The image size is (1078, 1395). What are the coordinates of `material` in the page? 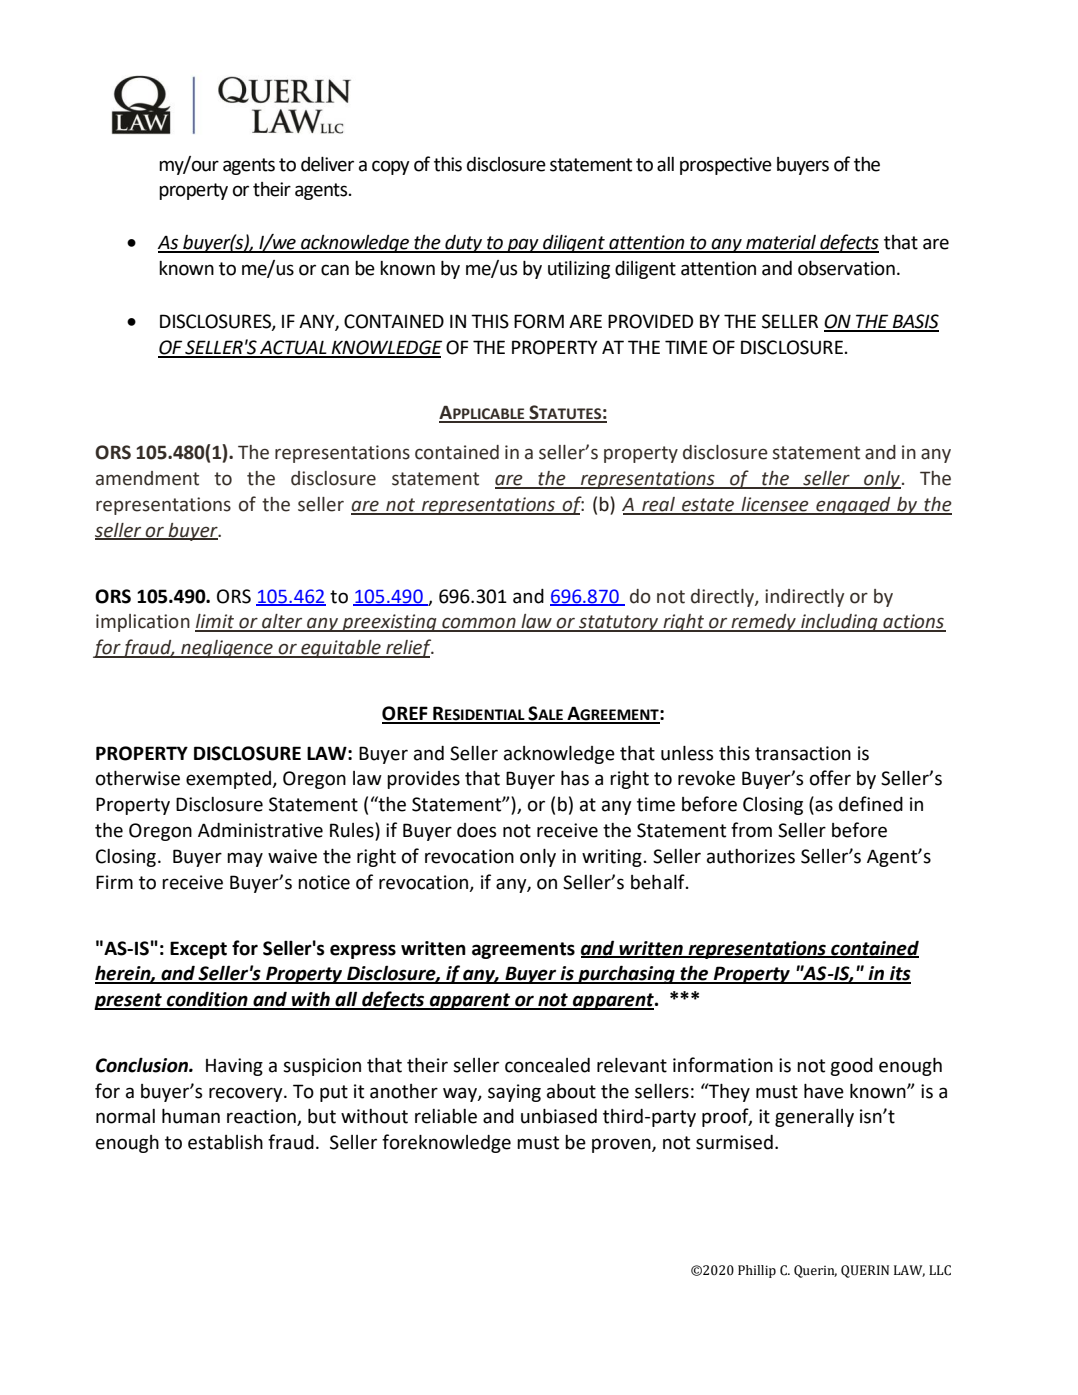 It's located at (781, 243).
